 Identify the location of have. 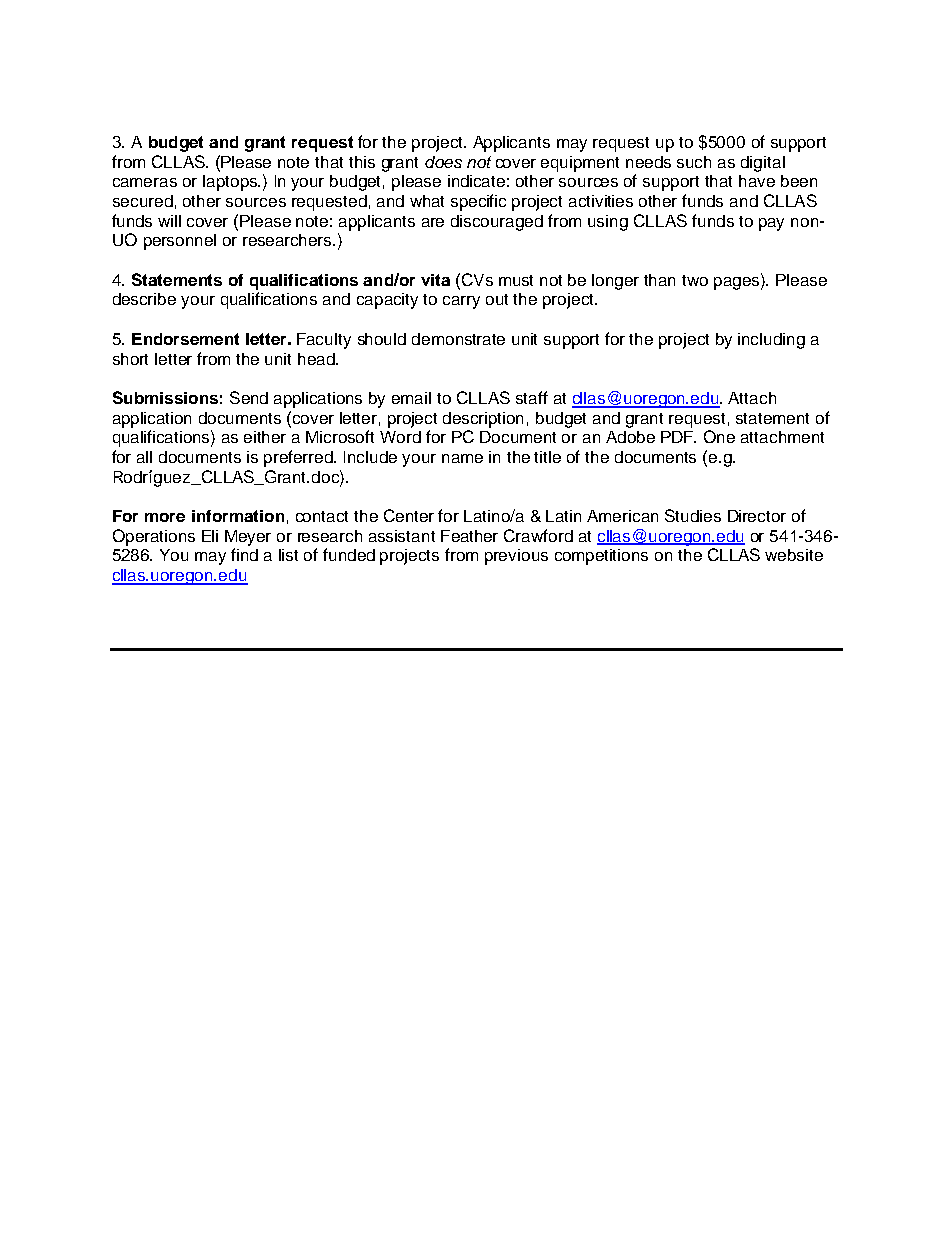
(757, 181).
